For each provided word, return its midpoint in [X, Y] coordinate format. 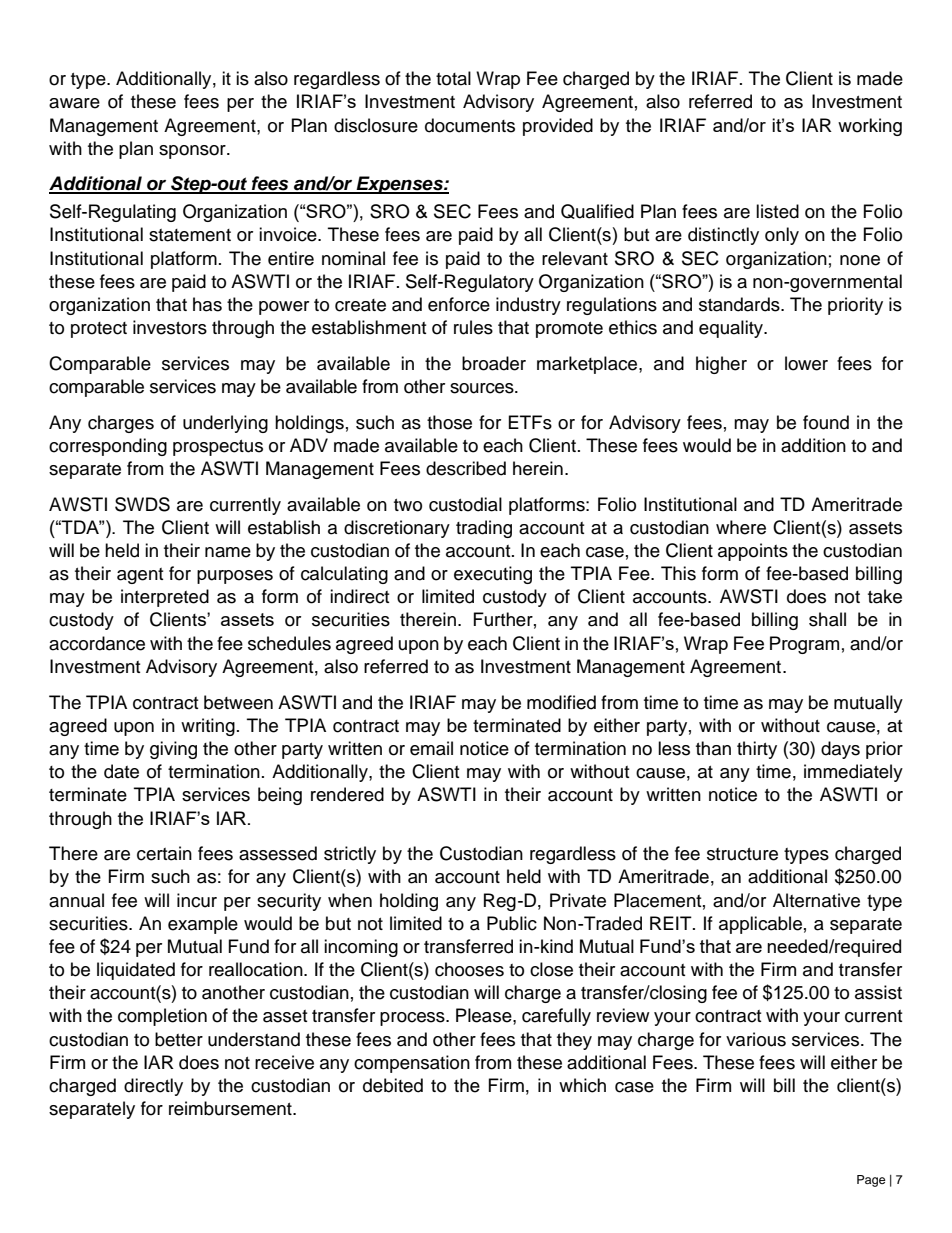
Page [871, 1181]
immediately [853, 773]
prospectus [218, 448]
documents [470, 125]
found [826, 422]
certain [164, 853]
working [870, 127]
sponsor [193, 152]
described [466, 468]
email [431, 748]
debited [393, 1085]
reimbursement [231, 1108]
